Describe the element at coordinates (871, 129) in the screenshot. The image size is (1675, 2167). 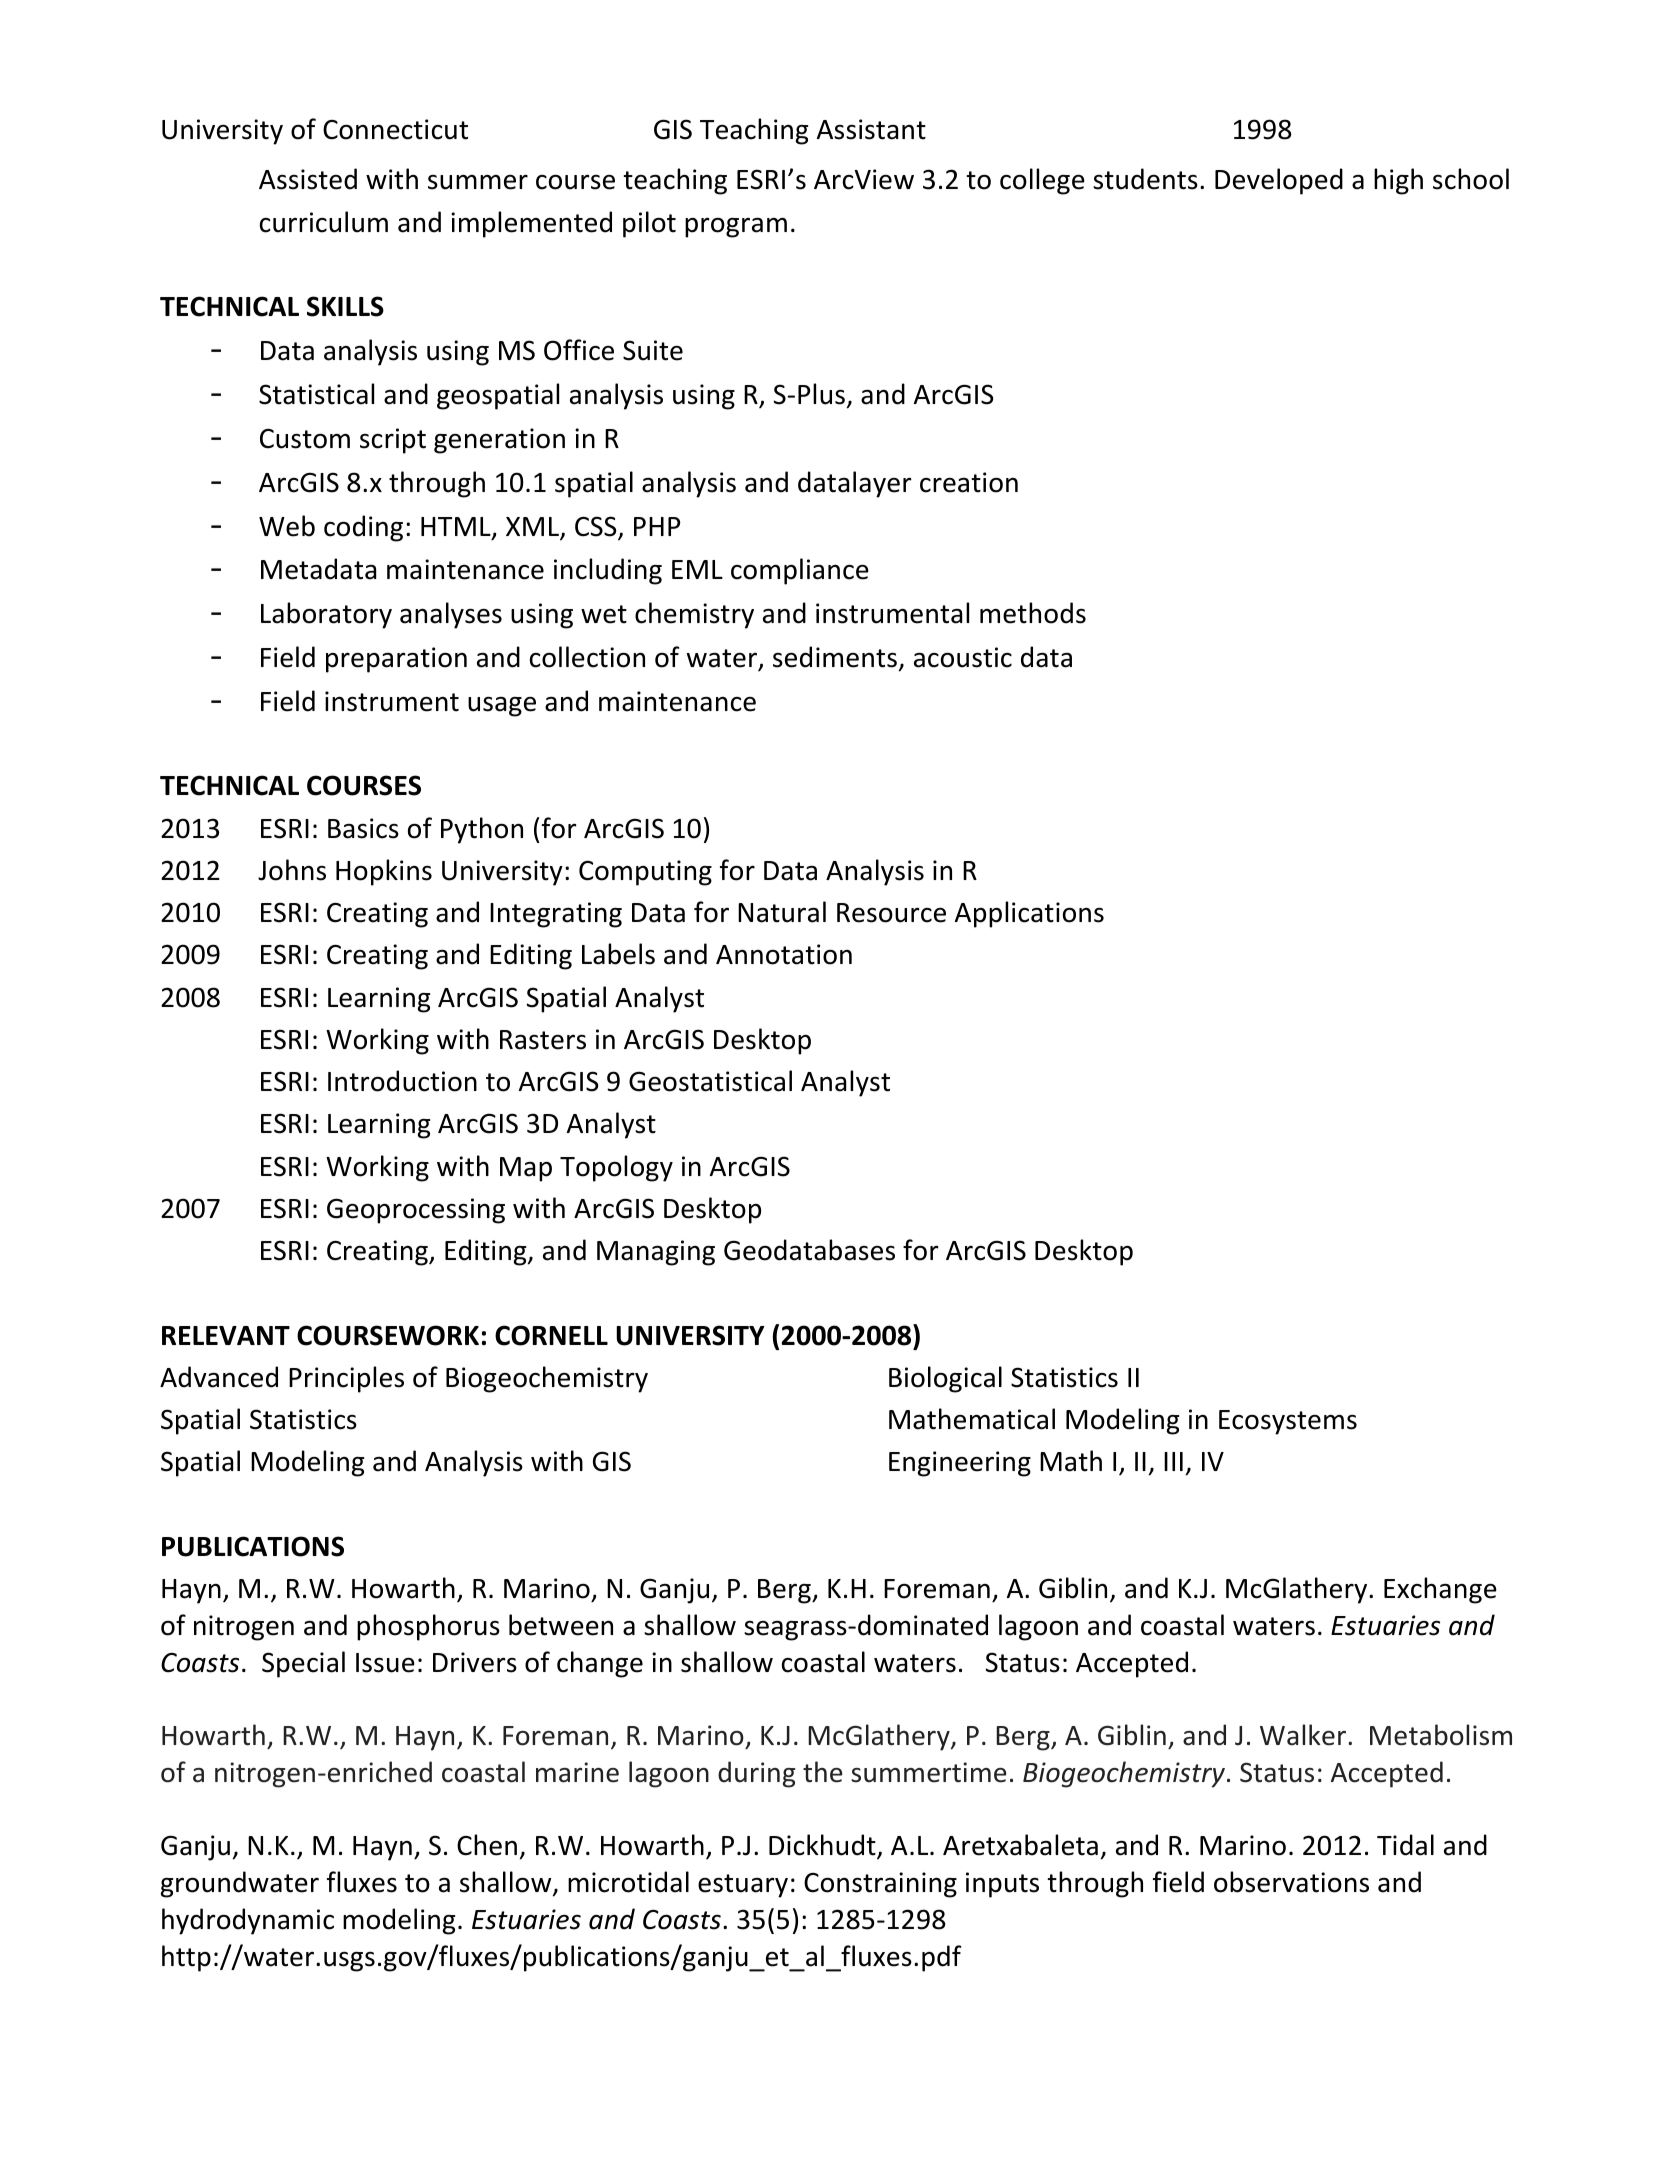
I see `Assistant` at that location.
